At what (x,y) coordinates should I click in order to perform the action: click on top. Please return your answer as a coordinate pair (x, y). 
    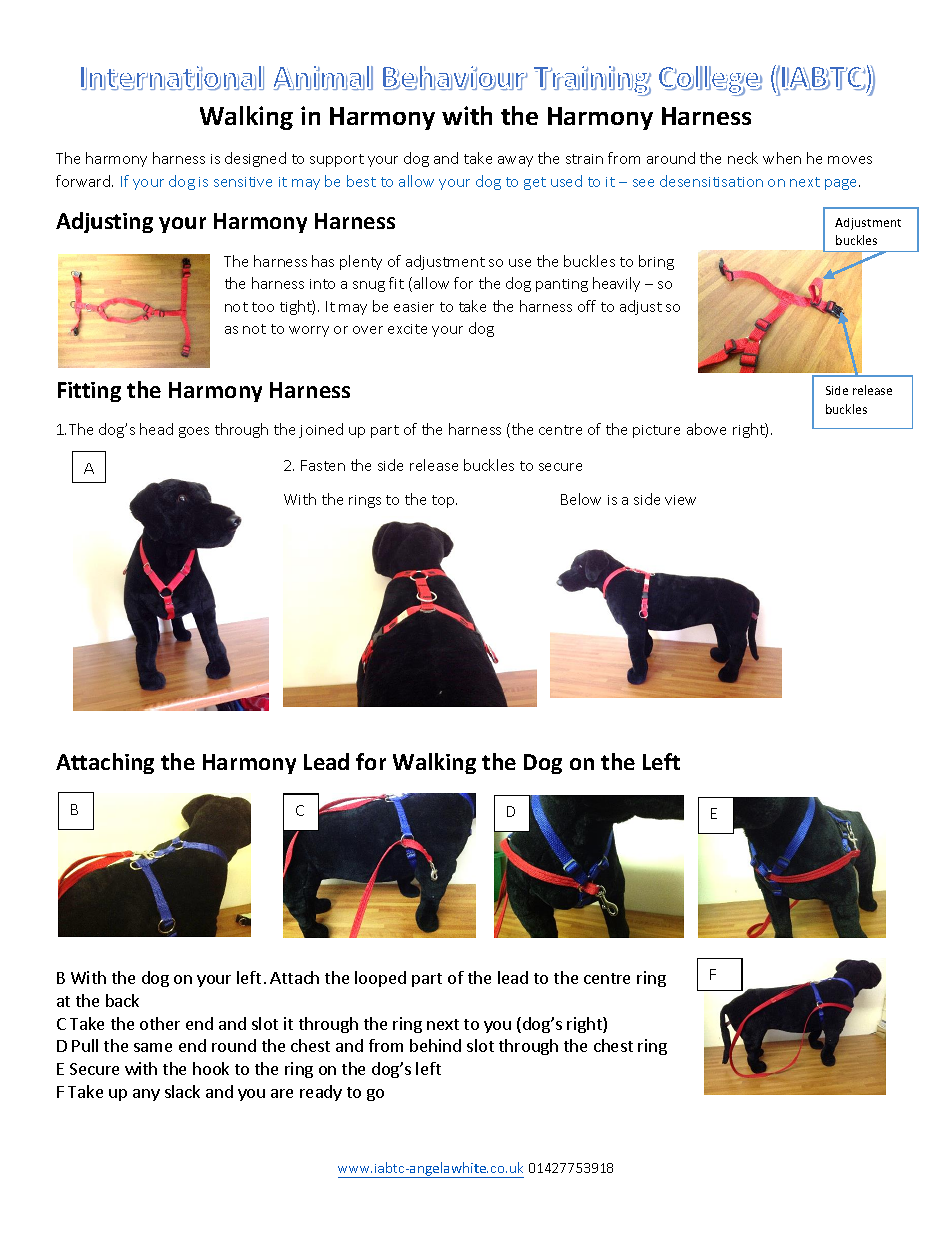
    Looking at the image, I should click on (444, 501).
